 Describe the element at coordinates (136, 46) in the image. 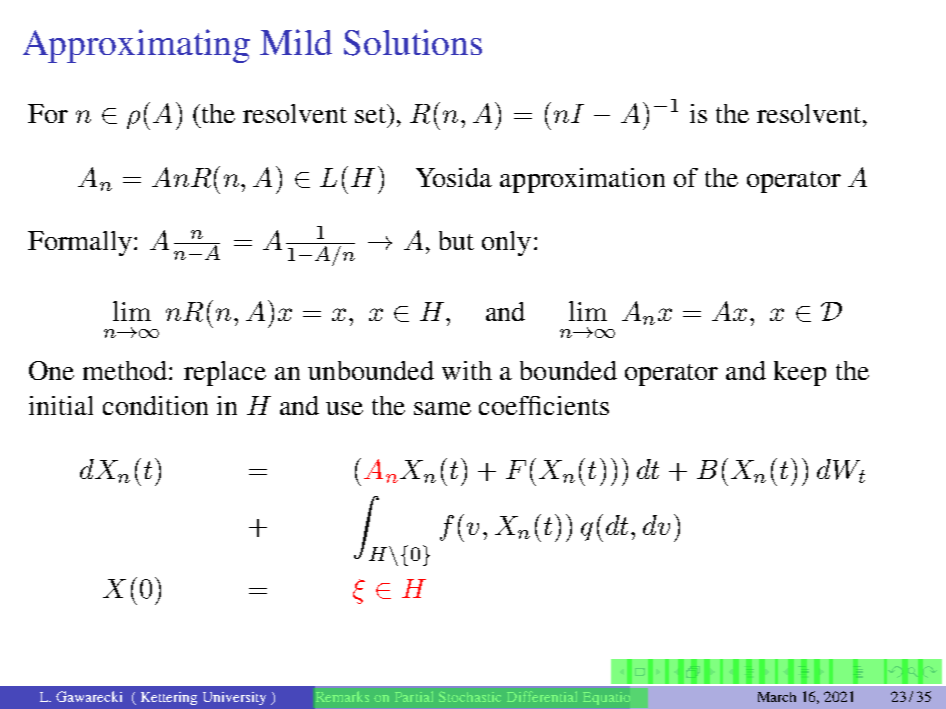

I see `Approximating` at that location.
